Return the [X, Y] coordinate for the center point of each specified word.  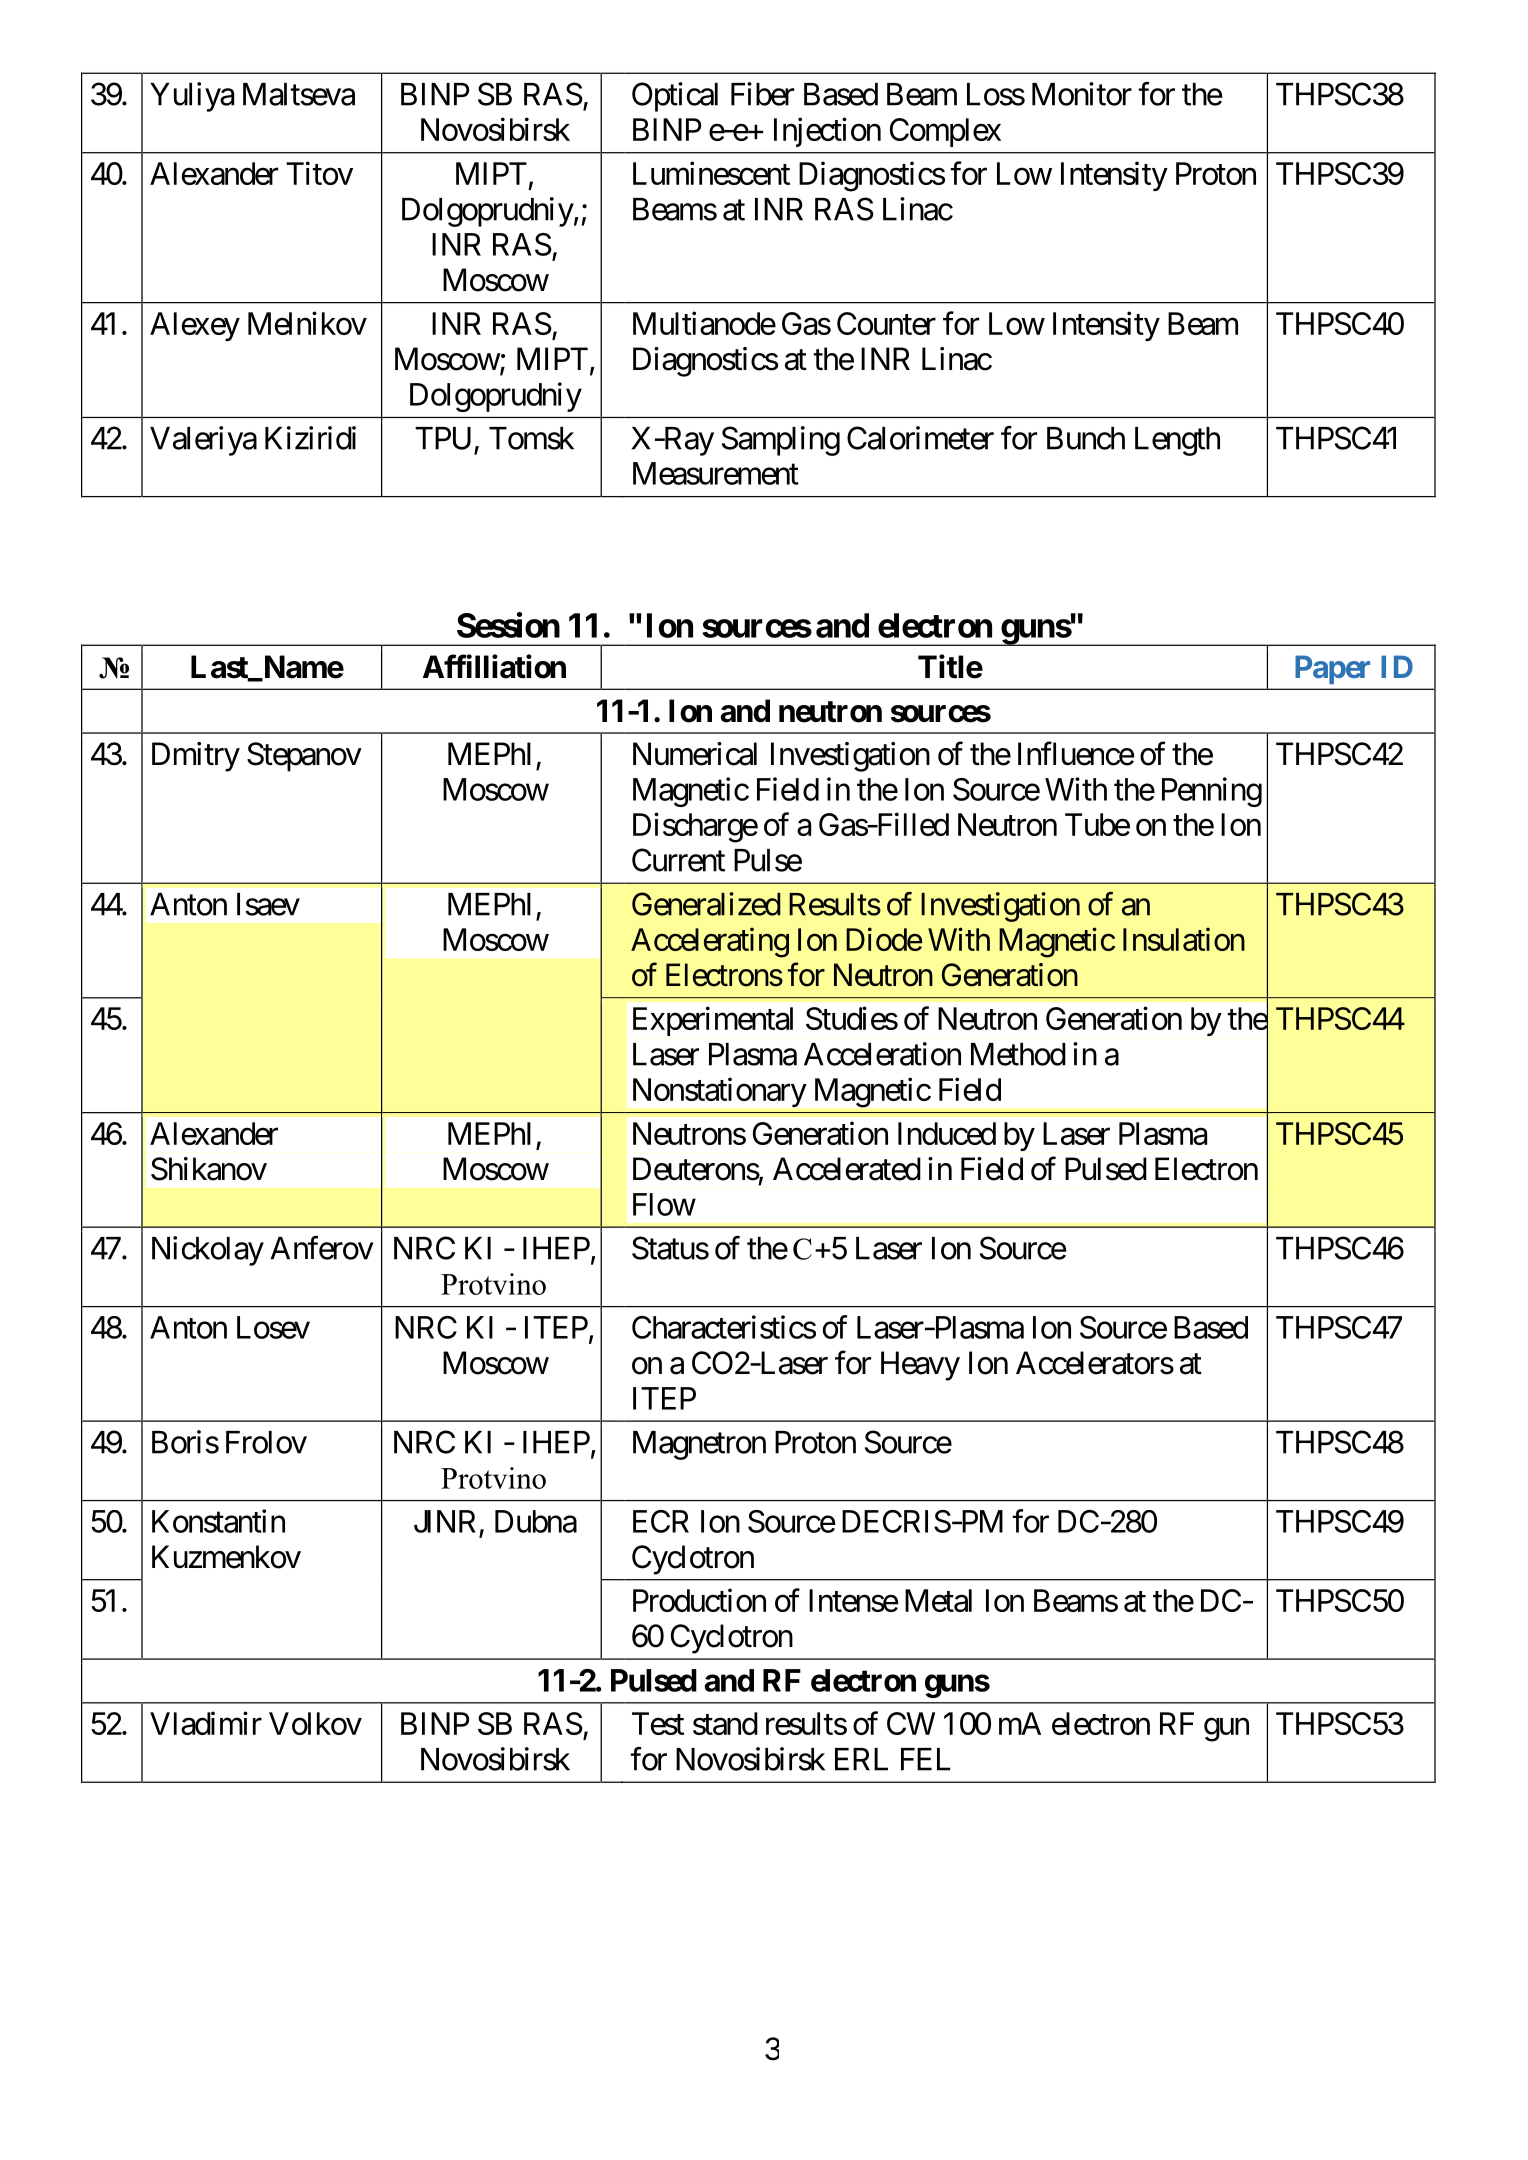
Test [658, 1723]
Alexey [195, 326]
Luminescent [711, 173]
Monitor [1082, 94]
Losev [273, 1327]
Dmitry [196, 757]
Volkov [315, 1723]
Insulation [1184, 939]
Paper [1332, 669]
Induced [947, 1133]
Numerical [695, 754]
